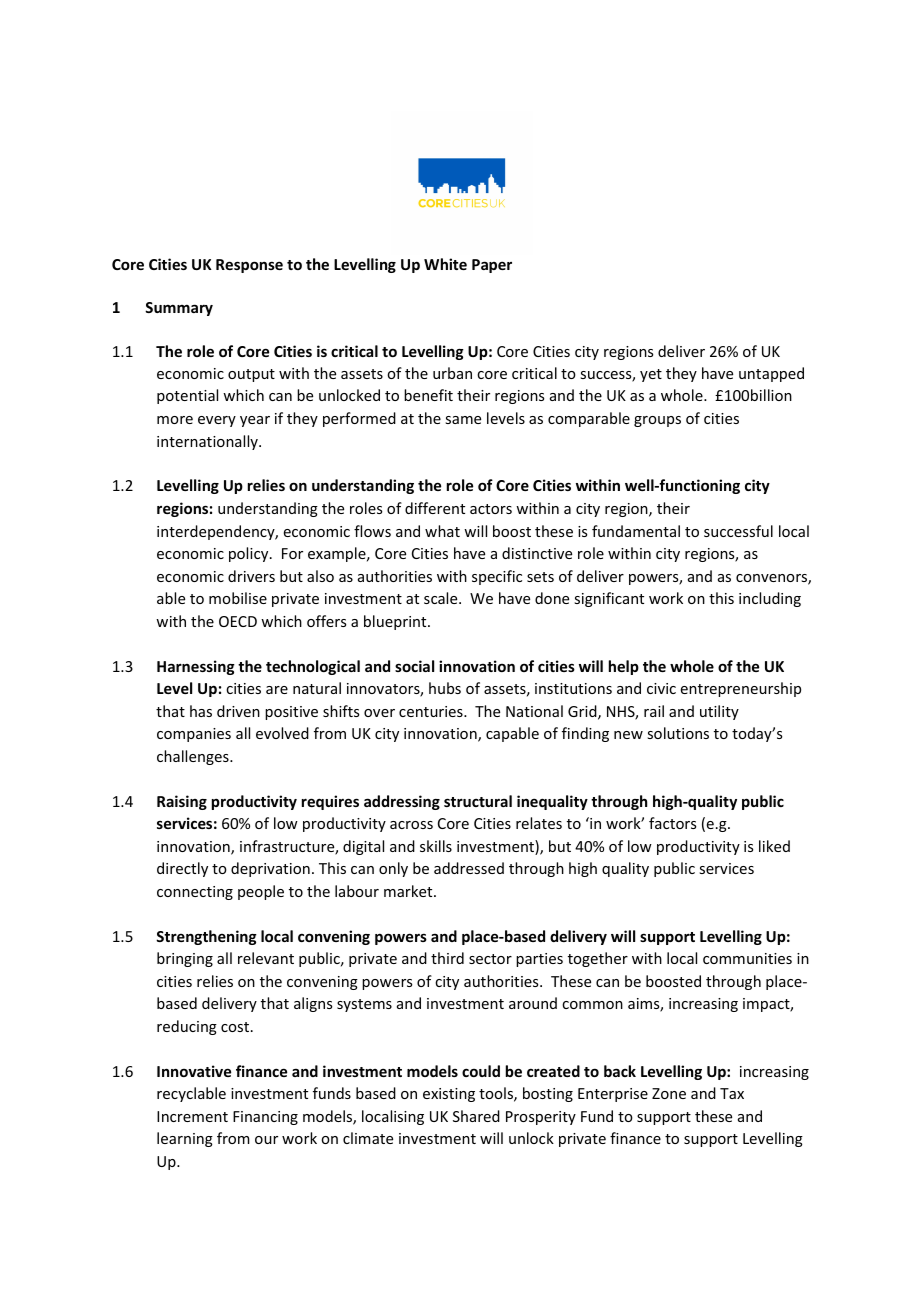 The height and width of the screenshot is (1308, 924). Describe the element at coordinates (492, 266) in the screenshot. I see `Paper` at that location.
